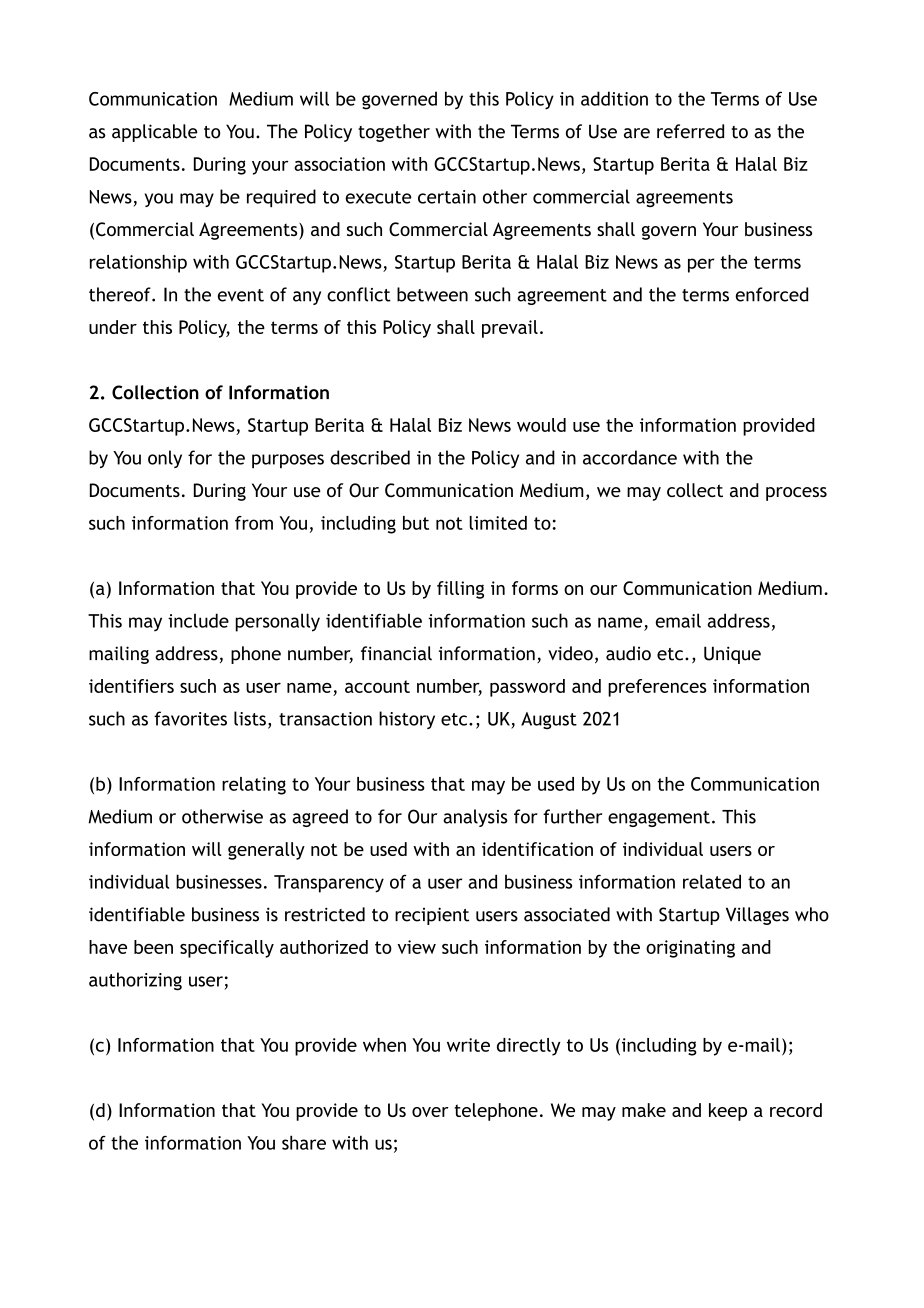 This screenshot has width=924, height=1308. Describe the element at coordinates (468, 1045) in the screenshot. I see `write` at that location.
